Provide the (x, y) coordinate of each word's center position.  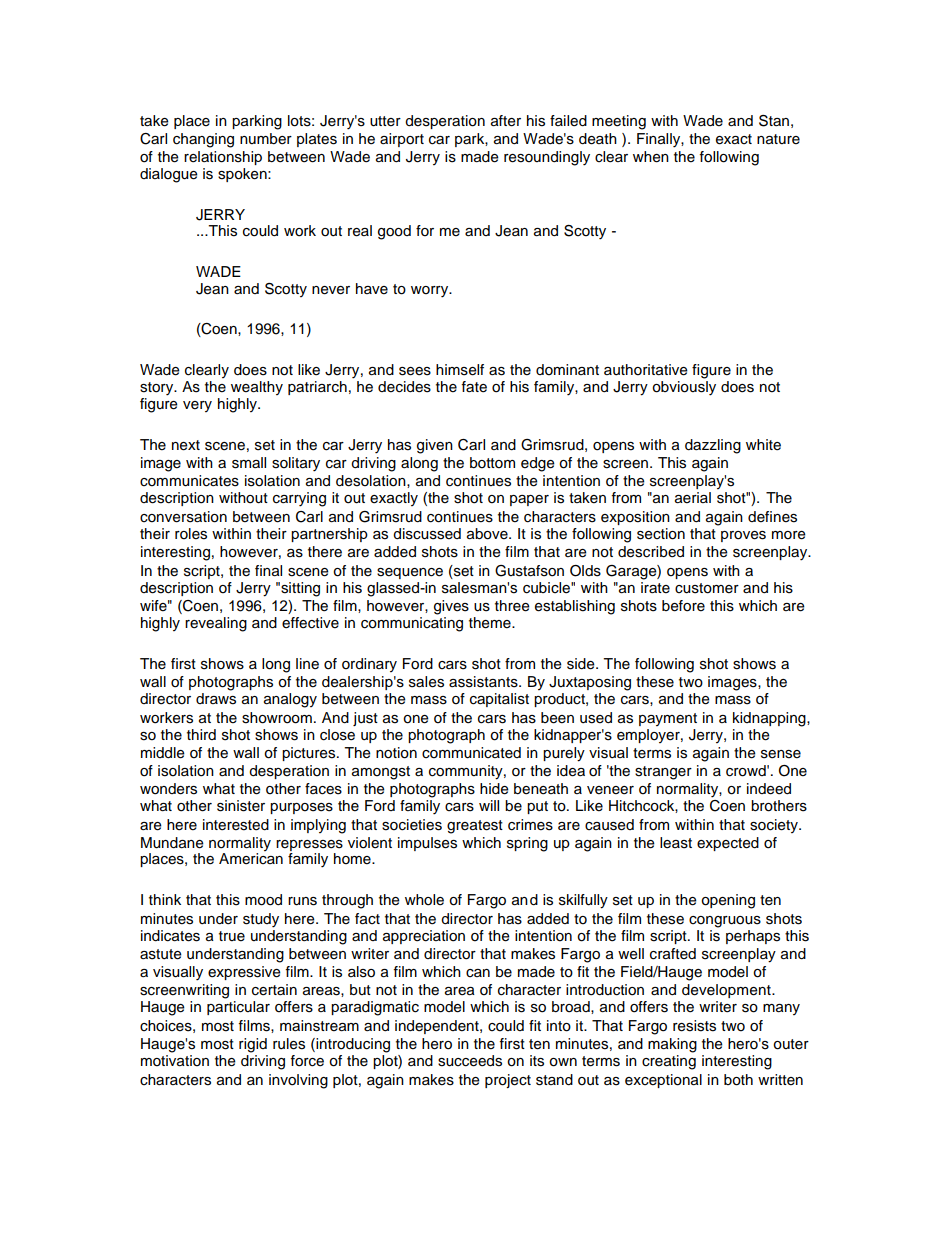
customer (707, 588)
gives (451, 607)
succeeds (470, 1061)
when (651, 157)
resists (694, 1026)
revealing (216, 624)
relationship (223, 158)
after (506, 121)
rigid (253, 1045)
